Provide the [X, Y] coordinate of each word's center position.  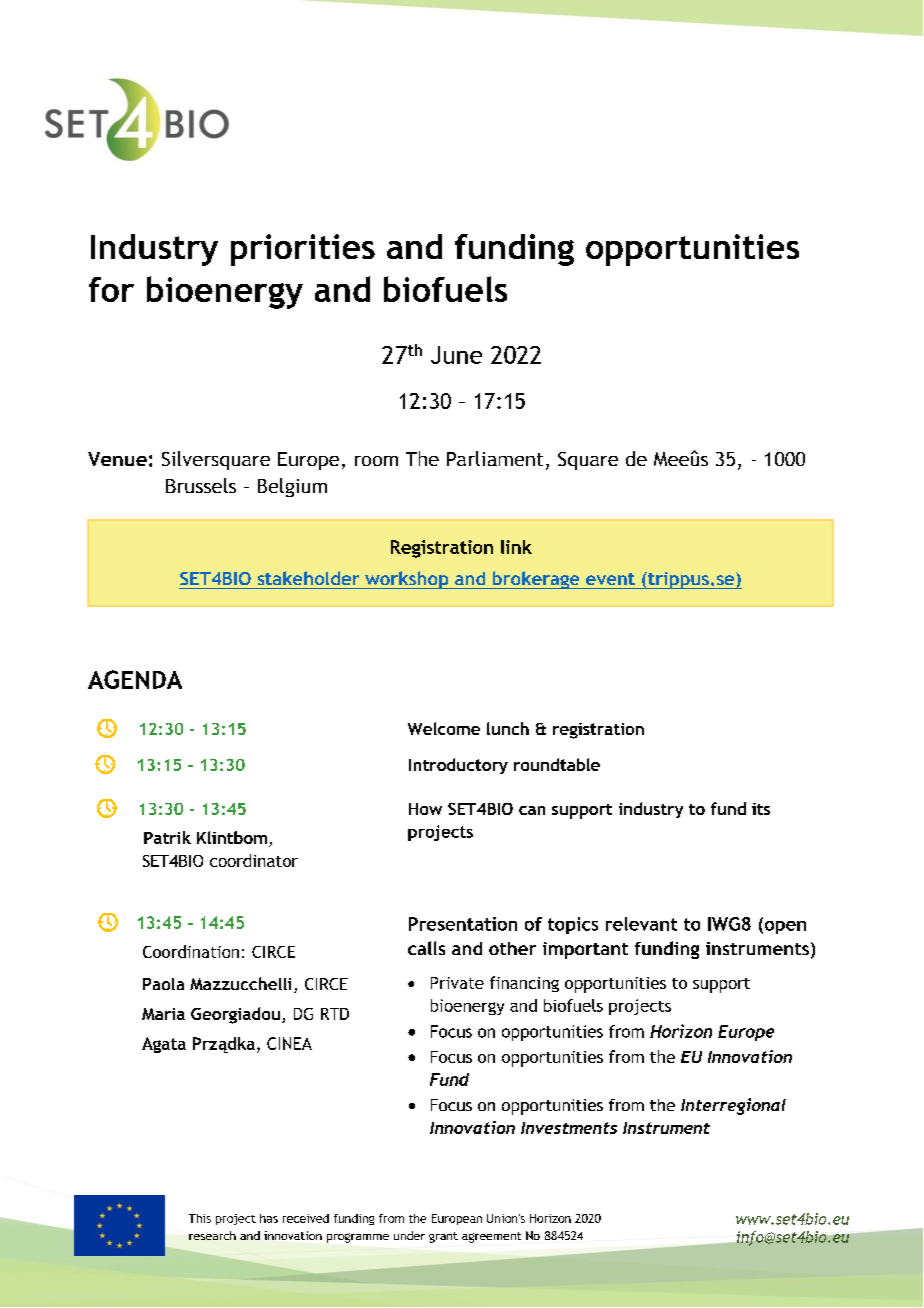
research [212, 1235]
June [456, 355]
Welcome [444, 728]
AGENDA [135, 679]
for [111, 289]
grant [443, 1237]
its [761, 809]
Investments [569, 1128]
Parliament [495, 458]
